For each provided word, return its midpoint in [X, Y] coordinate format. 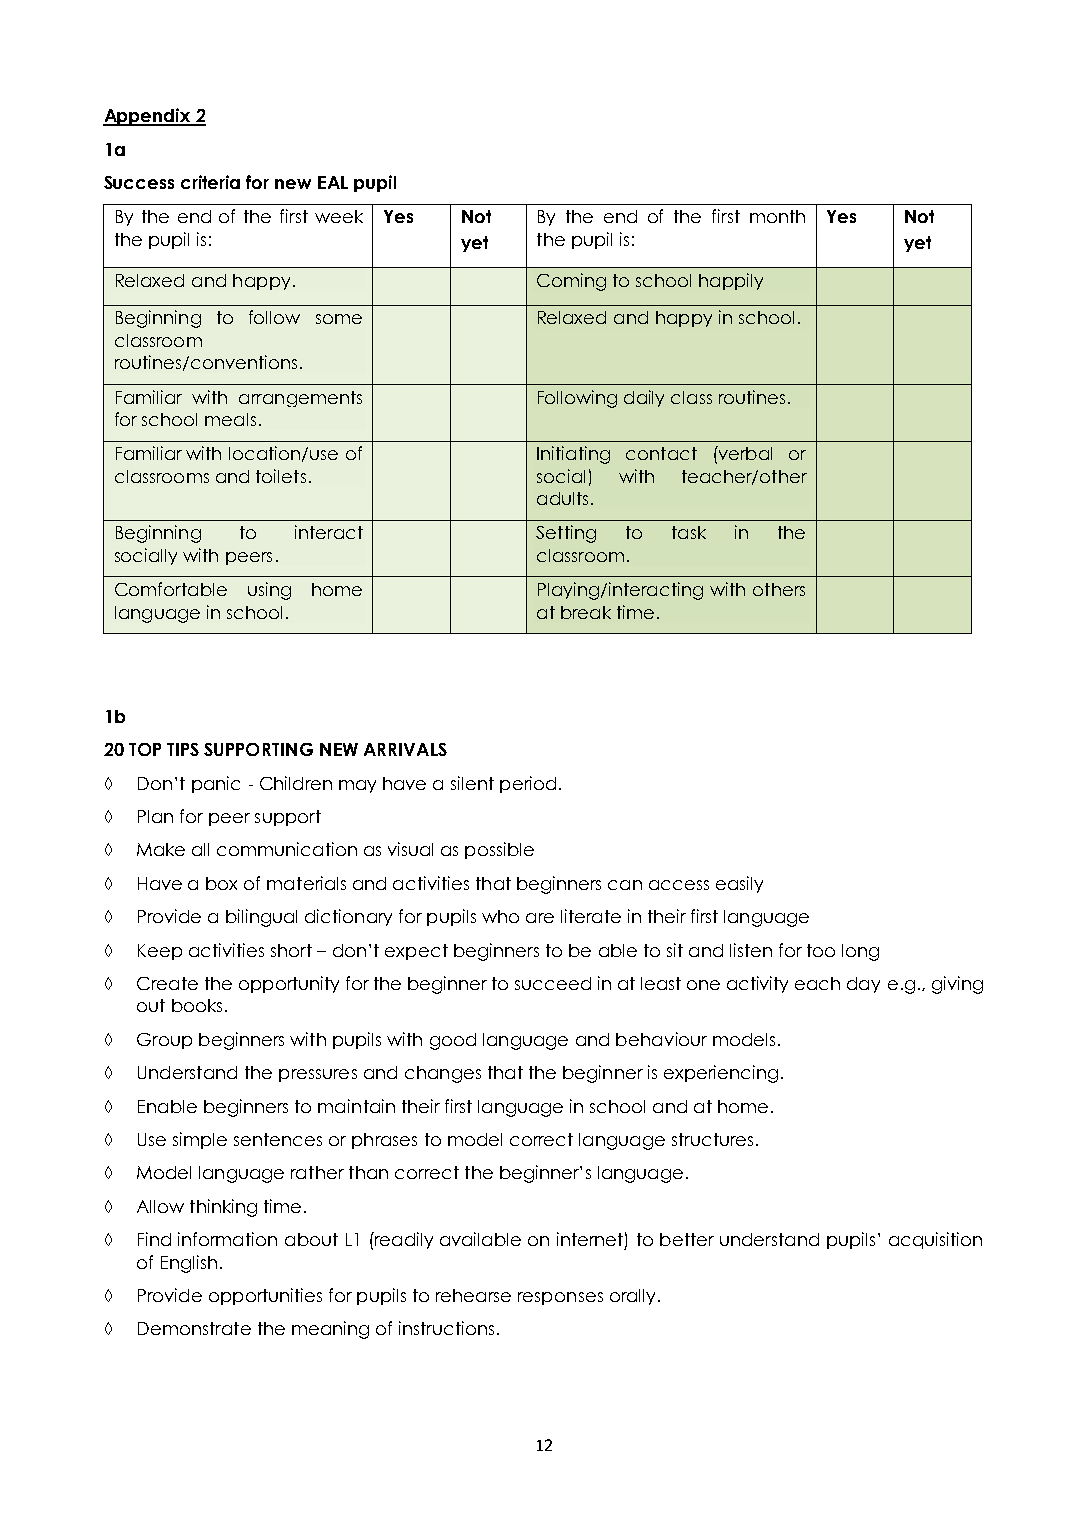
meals [230, 419]
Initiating [573, 455]
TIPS [183, 749]
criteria [210, 182]
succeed [553, 983]
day [863, 985]
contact [661, 453]
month [777, 216]
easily [739, 884]
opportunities [265, 1296]
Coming [571, 282]
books [197, 1005]
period [528, 784]
